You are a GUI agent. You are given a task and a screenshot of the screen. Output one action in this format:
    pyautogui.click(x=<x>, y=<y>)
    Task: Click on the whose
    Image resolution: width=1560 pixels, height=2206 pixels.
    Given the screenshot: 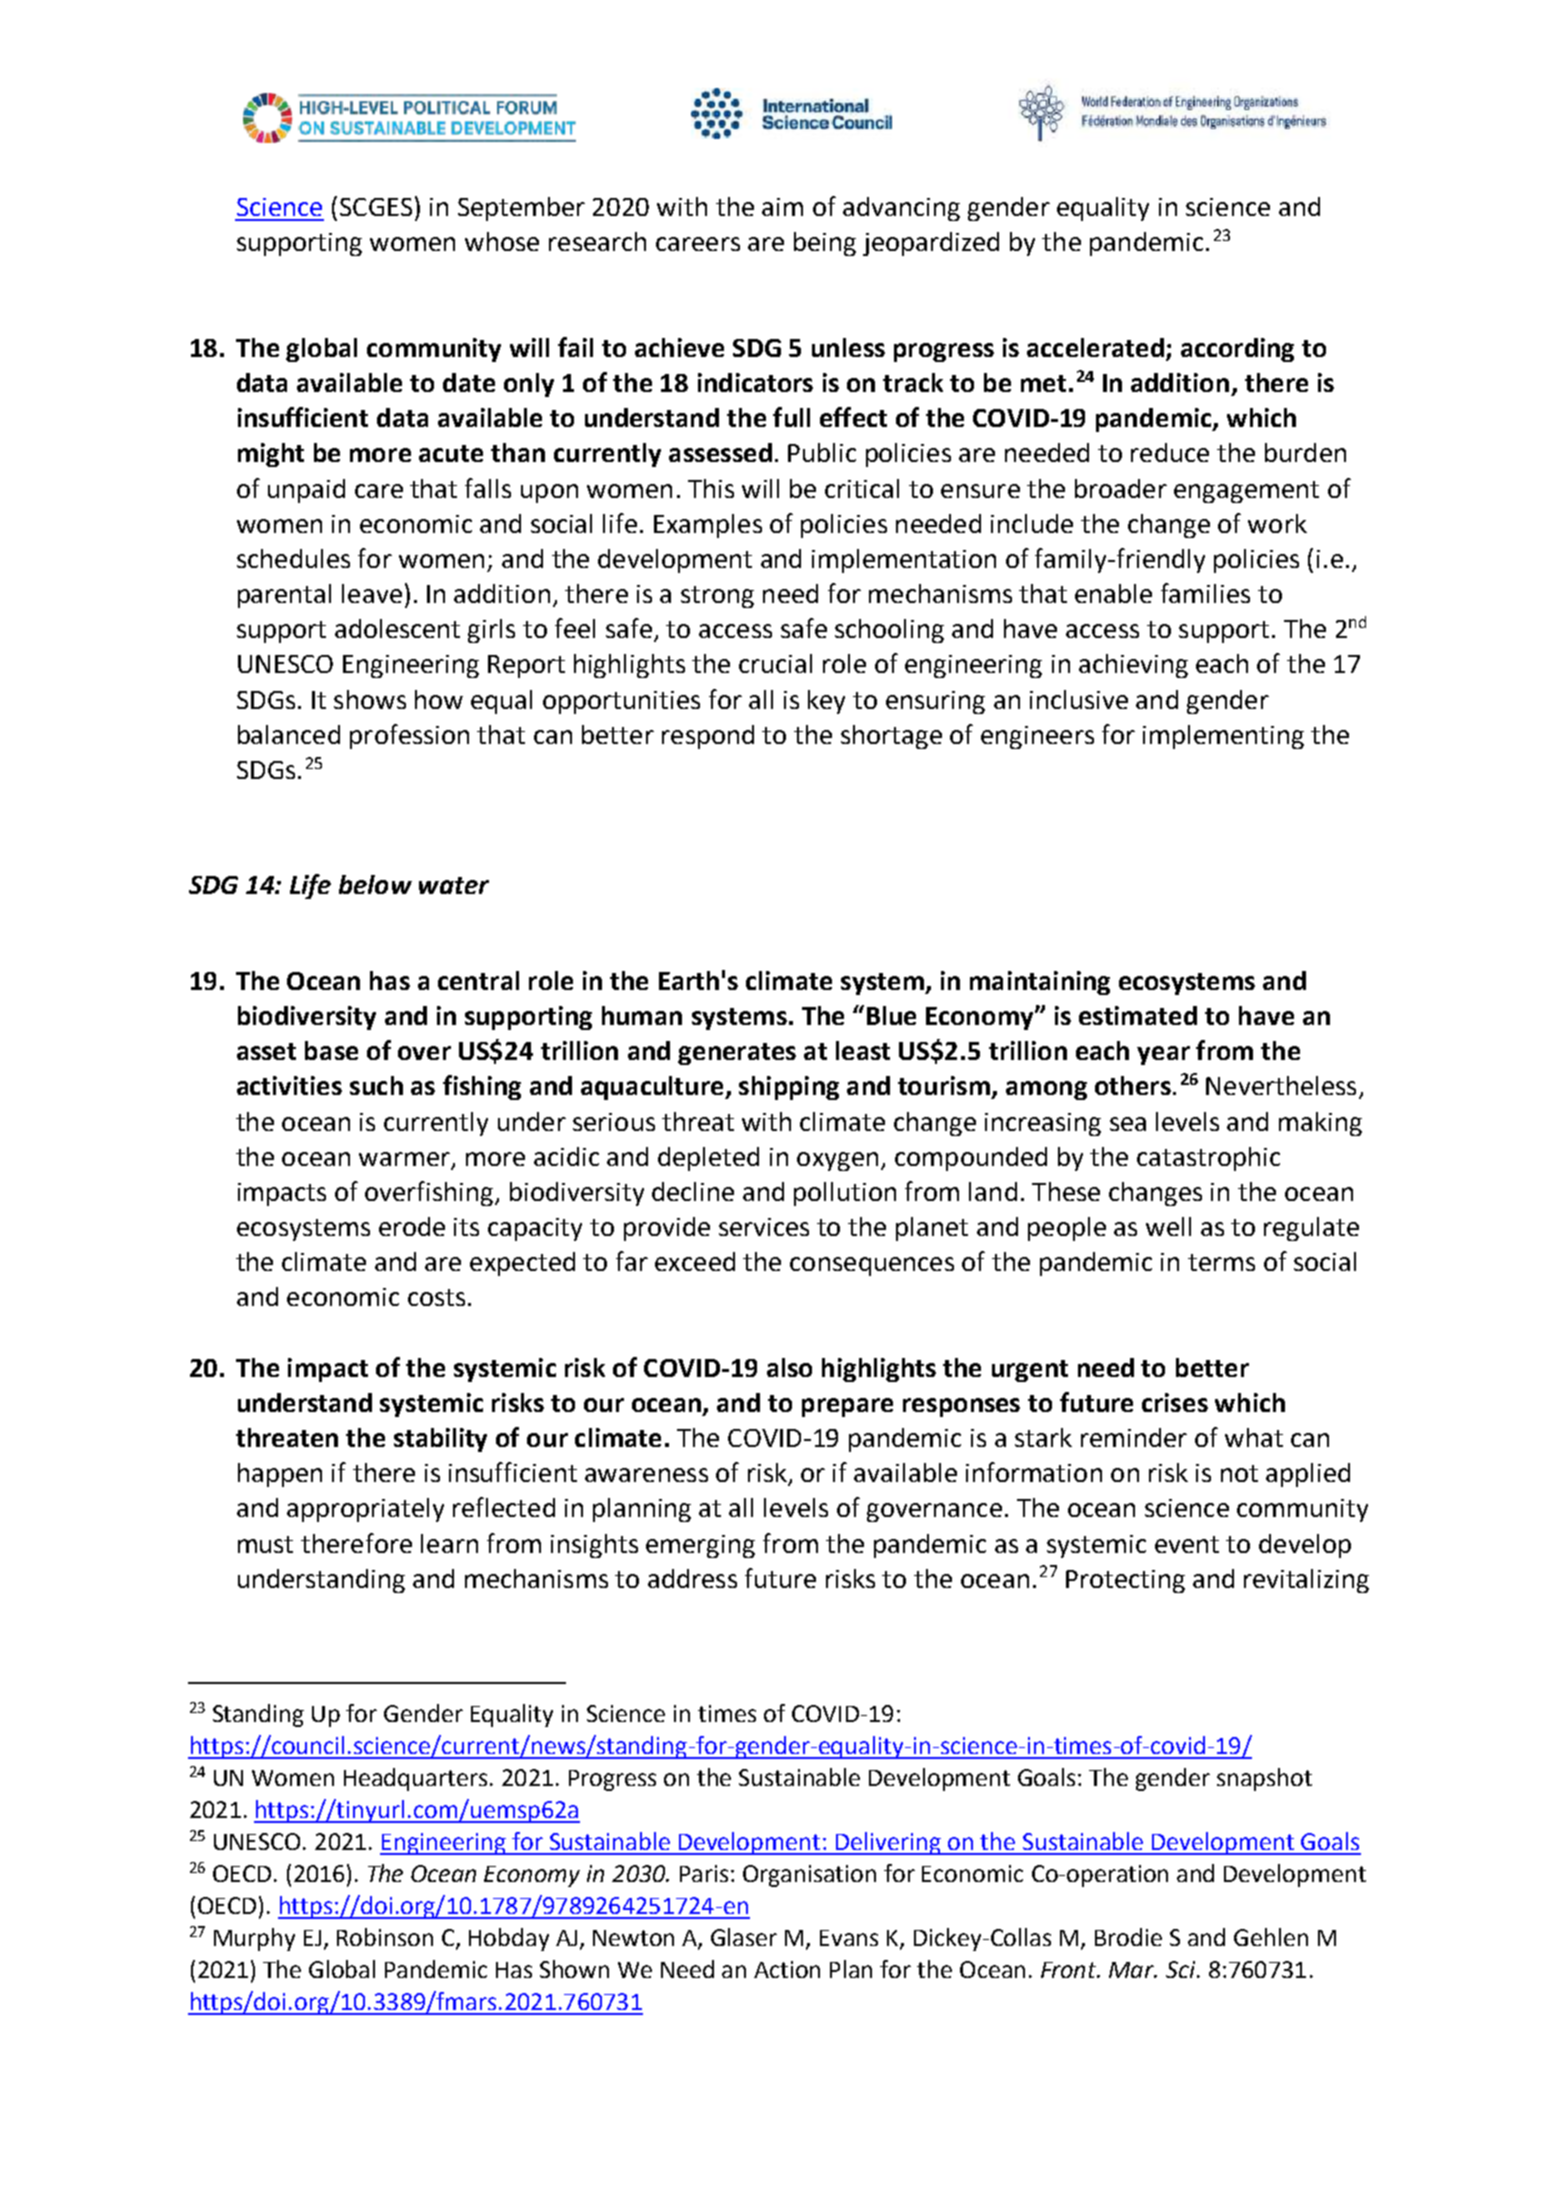 What is the action you would take?
    pyautogui.click(x=502, y=241)
